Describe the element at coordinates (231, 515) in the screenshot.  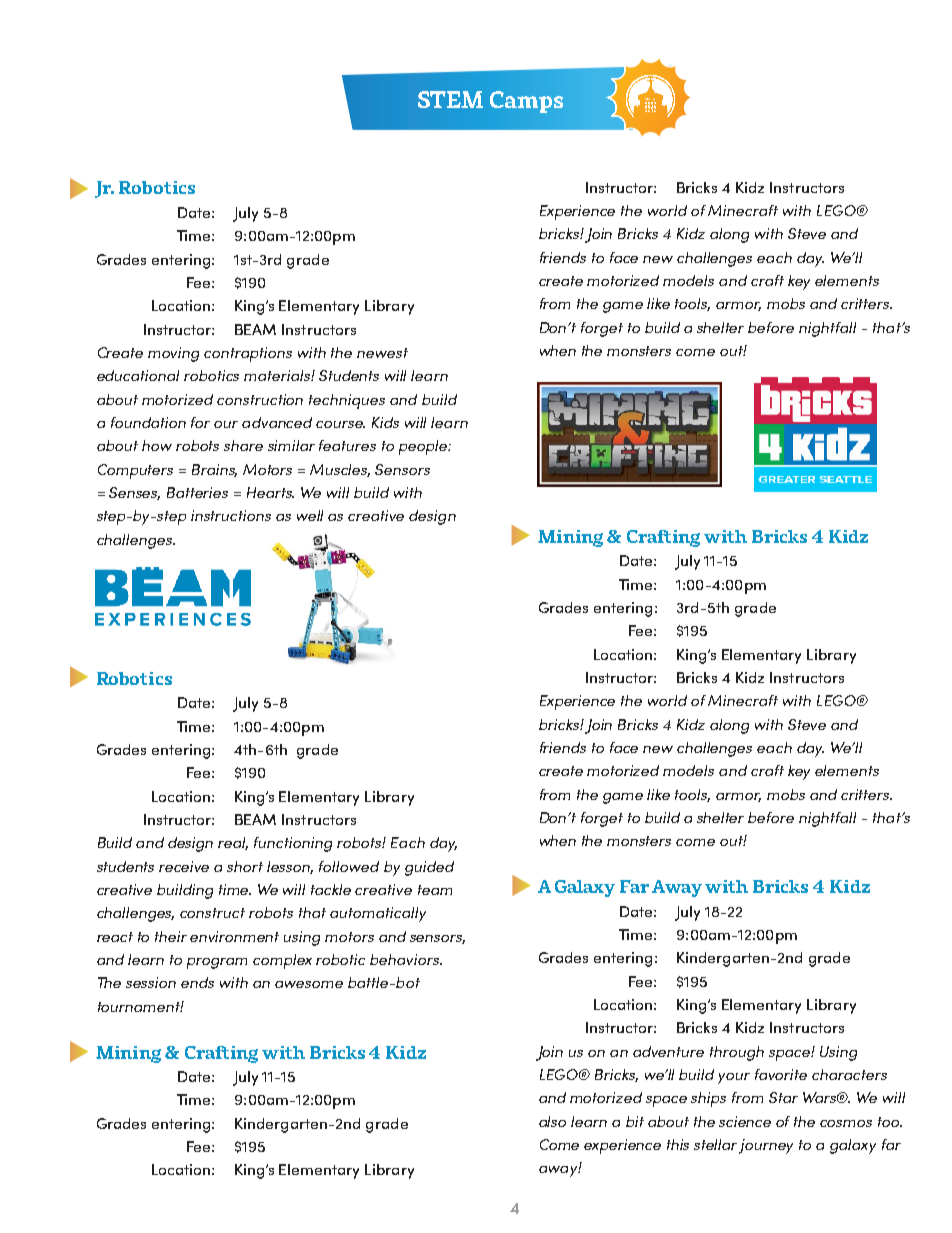
I see `instructions` at that location.
